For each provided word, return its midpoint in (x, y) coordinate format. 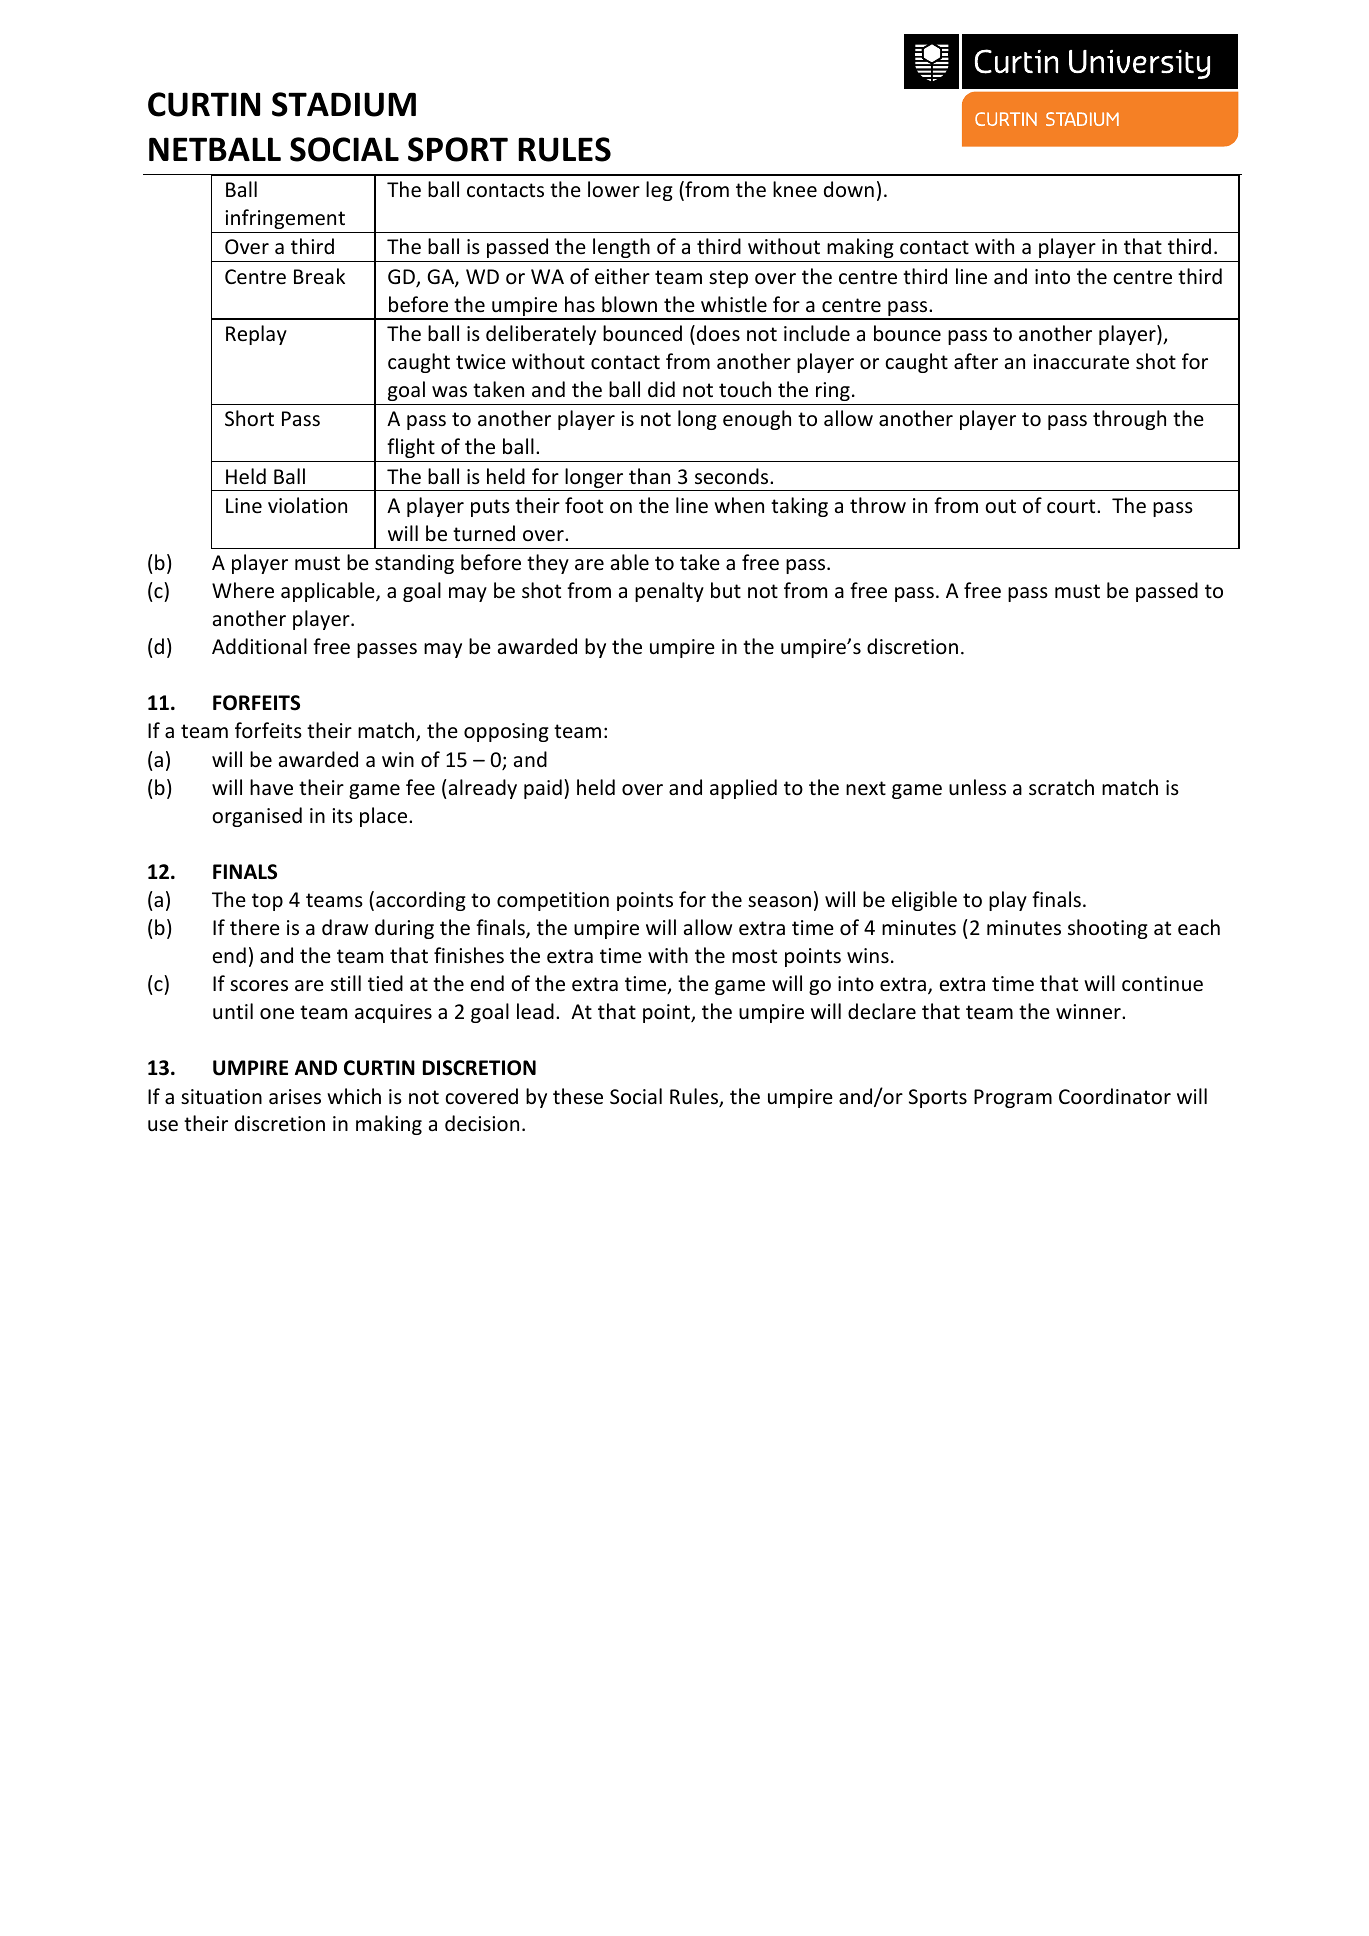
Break (319, 276)
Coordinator (1115, 1096)
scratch (1061, 787)
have (271, 787)
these (578, 1096)
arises (295, 1097)
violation (307, 505)
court (1072, 506)
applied (743, 789)
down (849, 189)
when (739, 505)
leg (659, 191)
